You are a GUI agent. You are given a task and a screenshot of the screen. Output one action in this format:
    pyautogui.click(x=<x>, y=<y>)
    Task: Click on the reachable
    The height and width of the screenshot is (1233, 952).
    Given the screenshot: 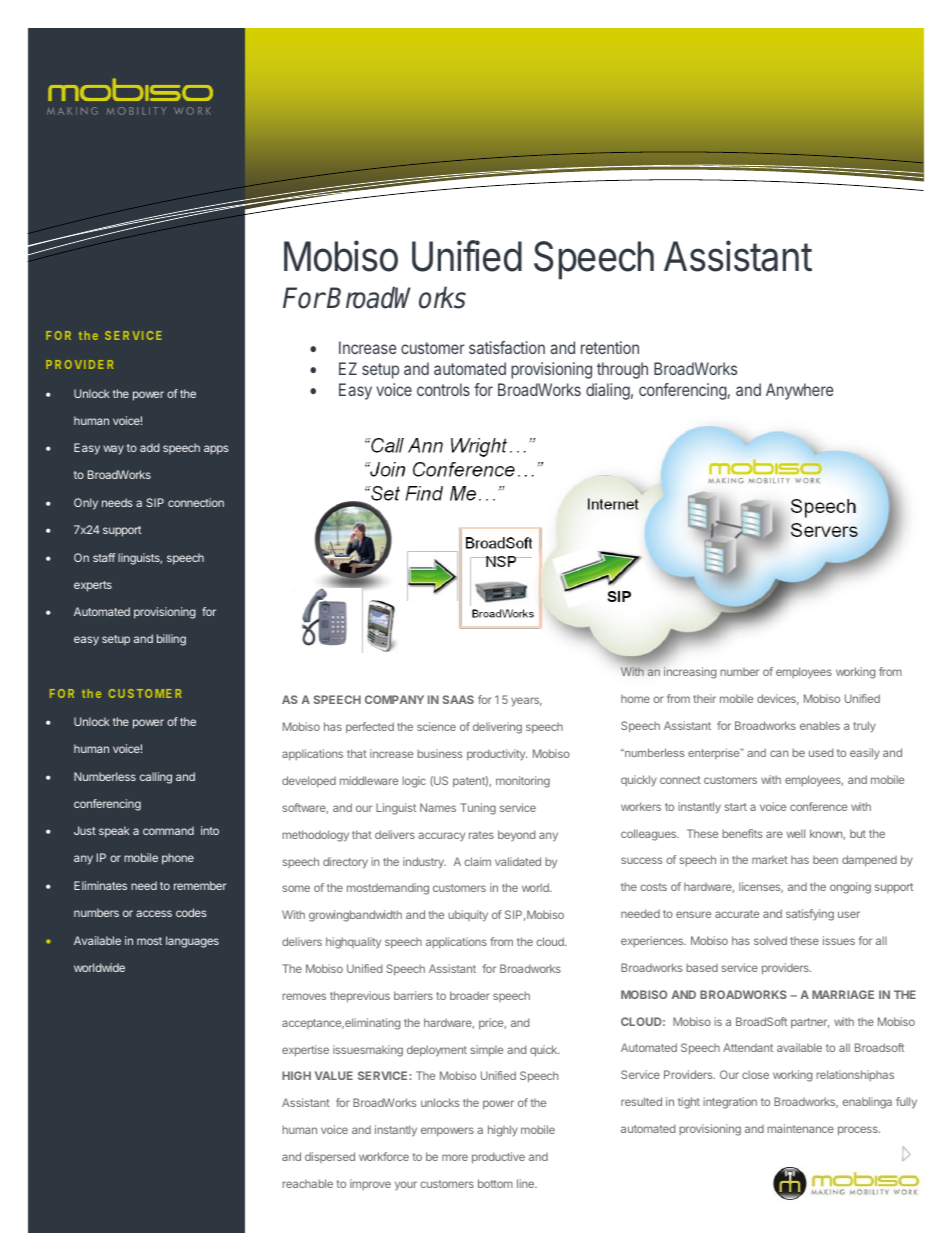 What is the action you would take?
    pyautogui.click(x=307, y=1183)
